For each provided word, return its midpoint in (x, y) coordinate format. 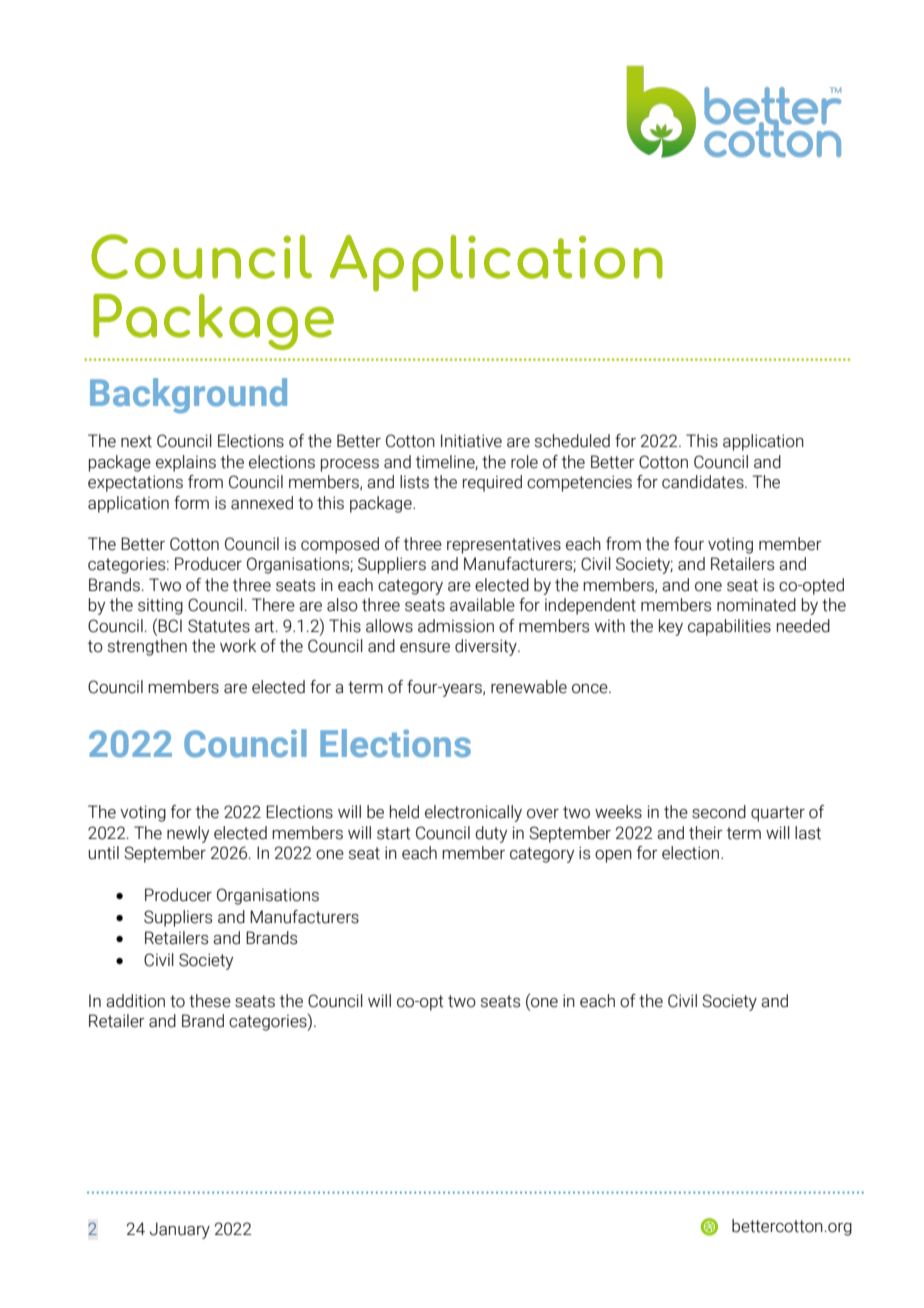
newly (188, 834)
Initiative (471, 441)
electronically (473, 813)
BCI (170, 626)
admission (456, 626)
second (719, 812)
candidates (704, 482)
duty (491, 834)
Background (188, 396)
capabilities (729, 627)
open (613, 856)
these (210, 1001)
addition (135, 1001)
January (180, 1230)
